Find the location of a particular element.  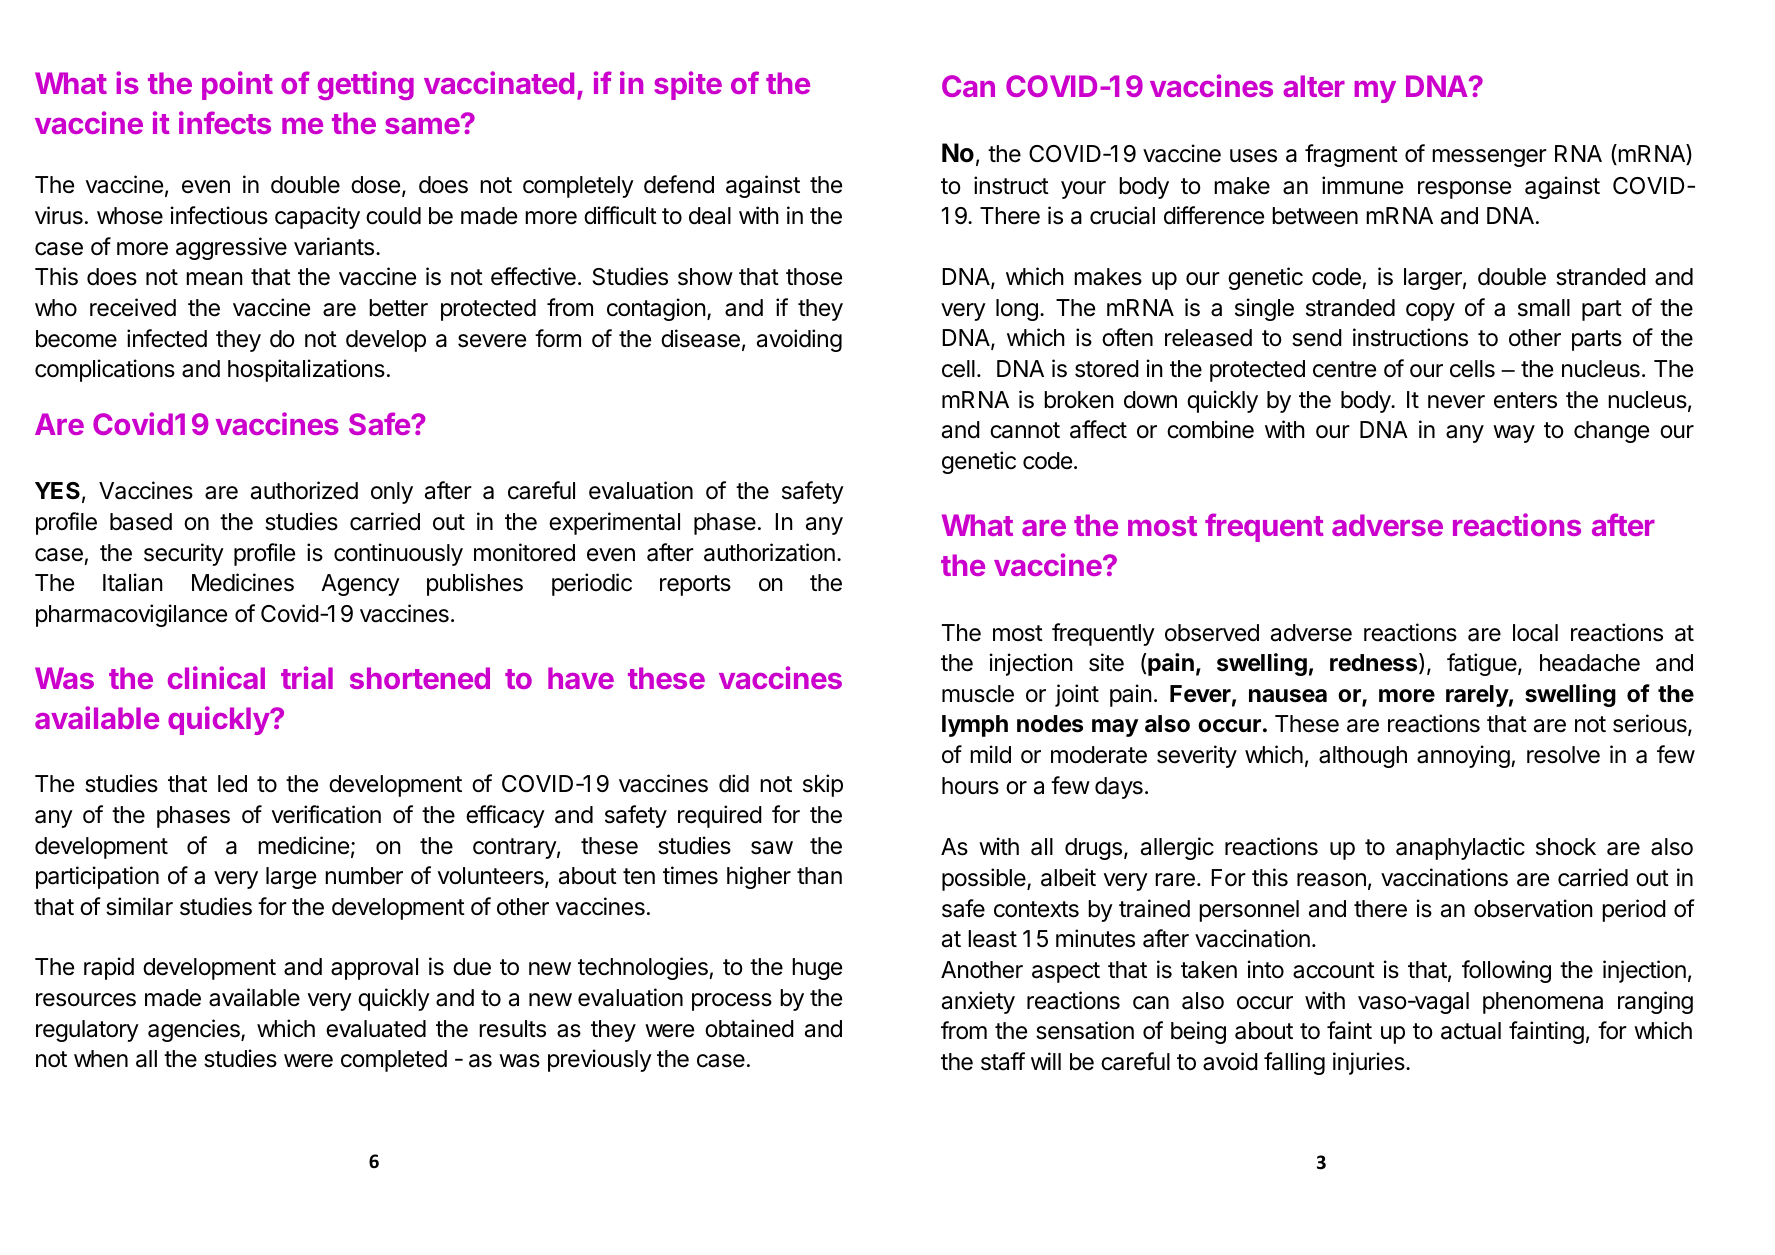

fatigue is located at coordinates (1483, 664).
